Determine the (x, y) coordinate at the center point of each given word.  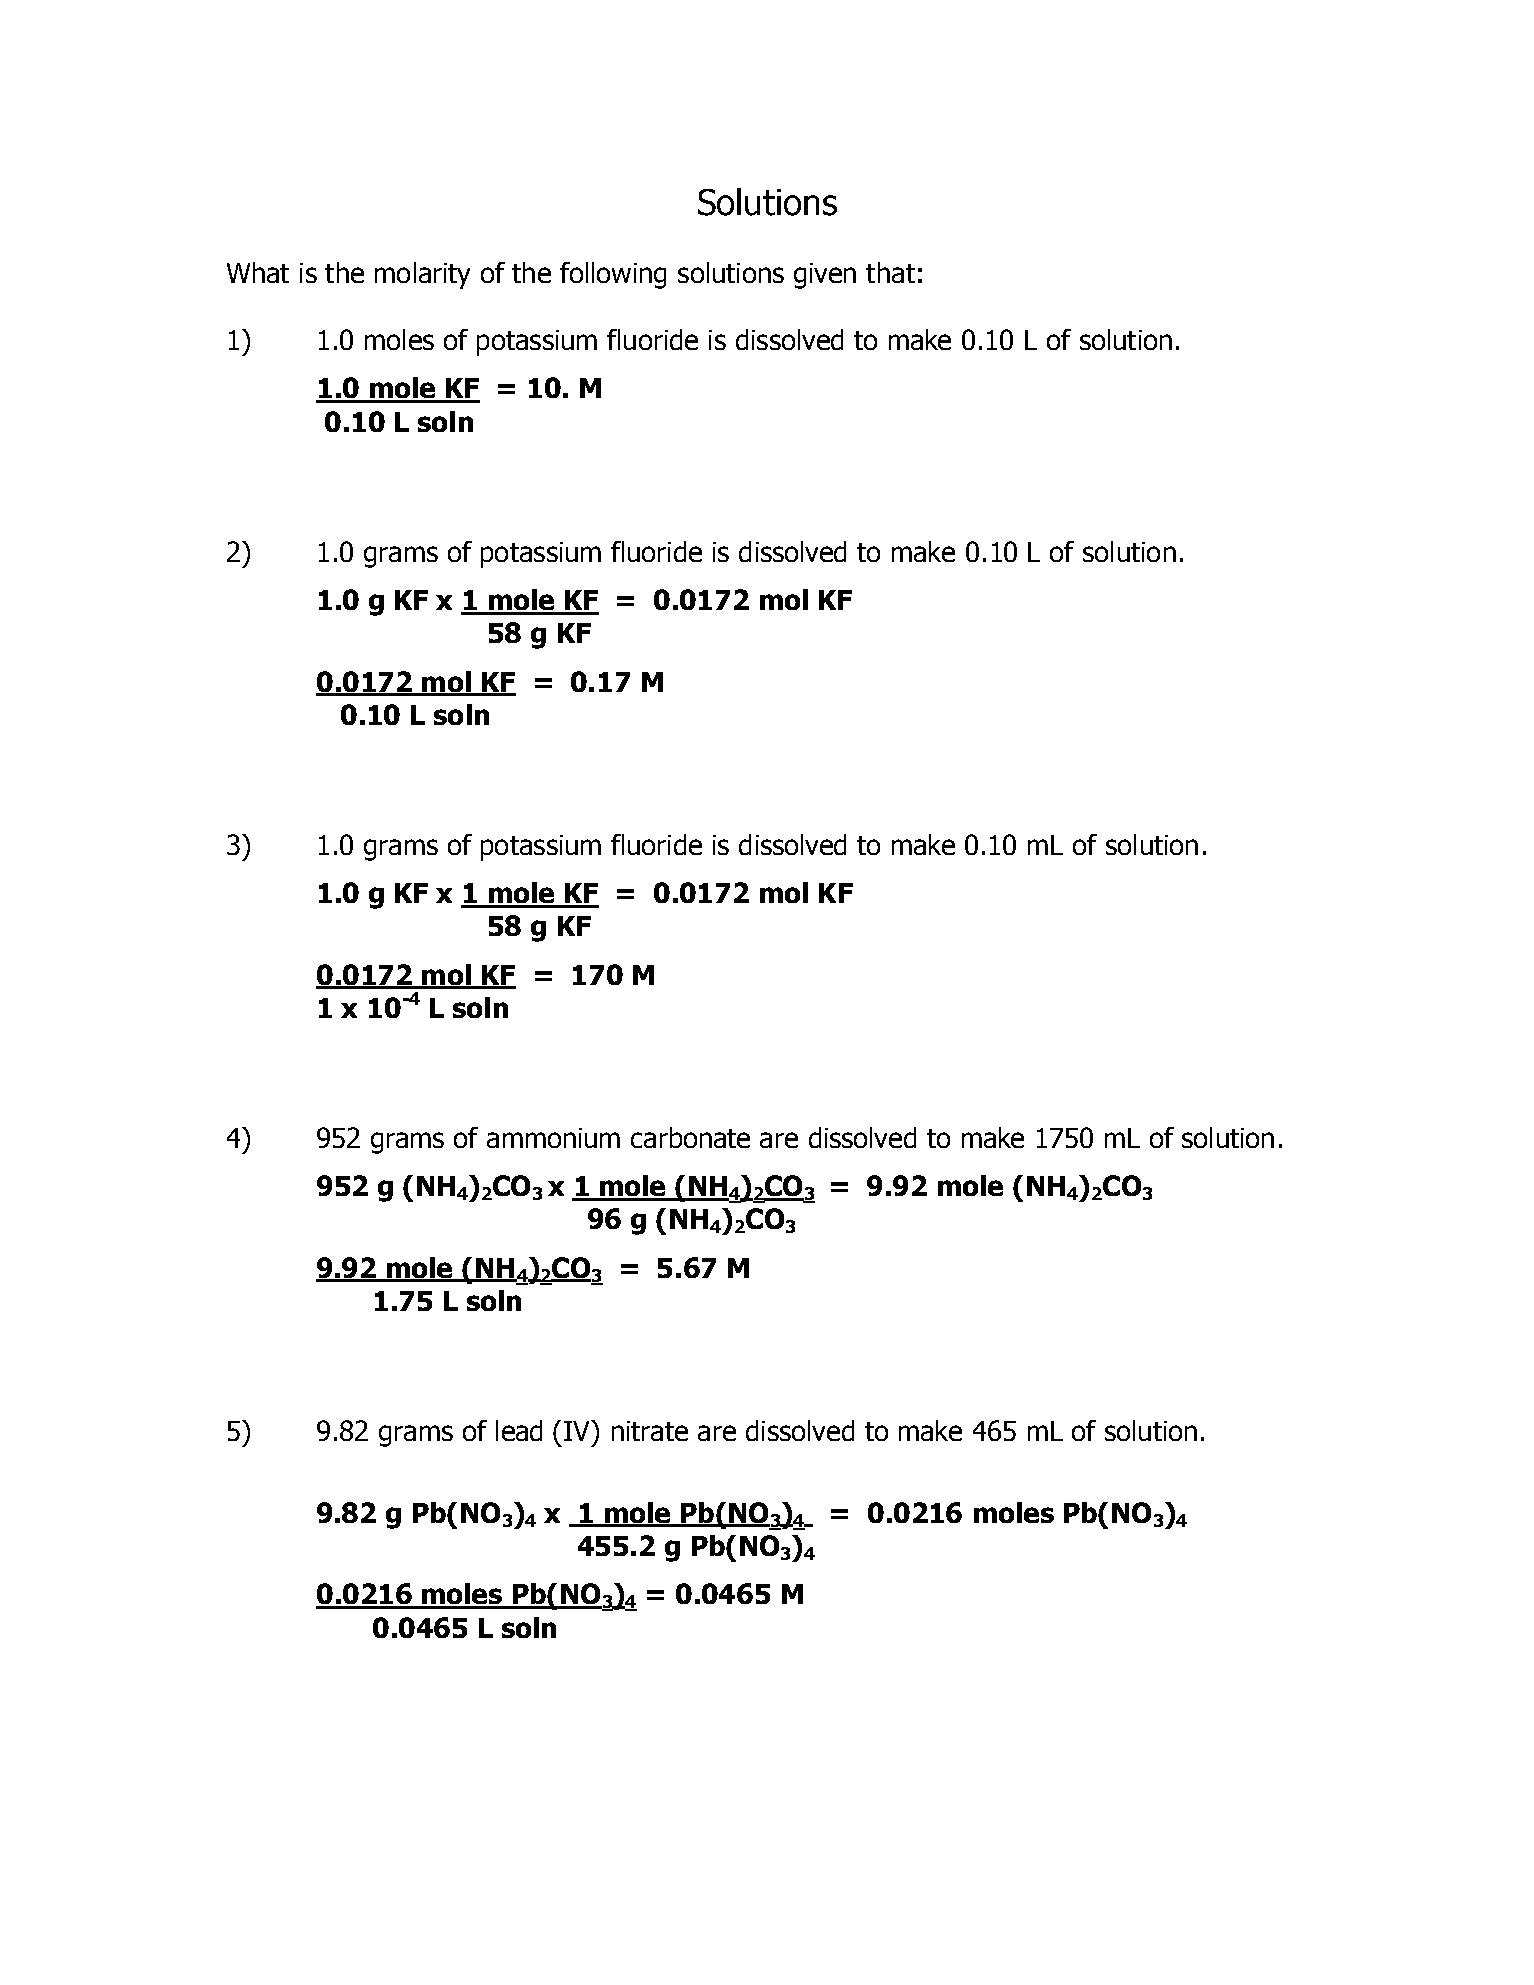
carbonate (690, 1137)
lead (519, 1430)
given (825, 276)
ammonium (553, 1138)
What (258, 272)
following (613, 275)
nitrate (650, 1431)
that (890, 272)
